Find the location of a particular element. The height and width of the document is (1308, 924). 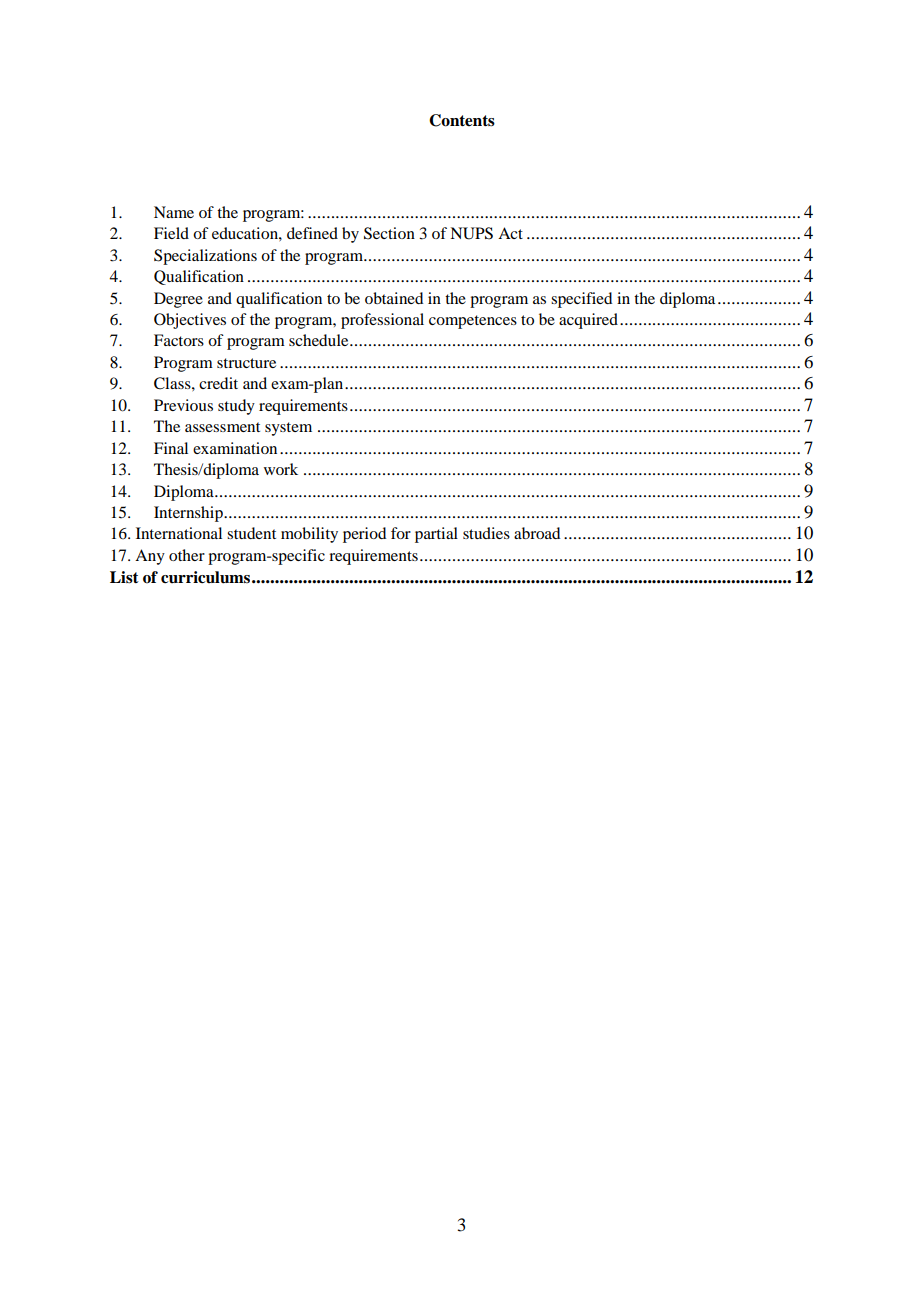

other is located at coordinates (187, 555).
